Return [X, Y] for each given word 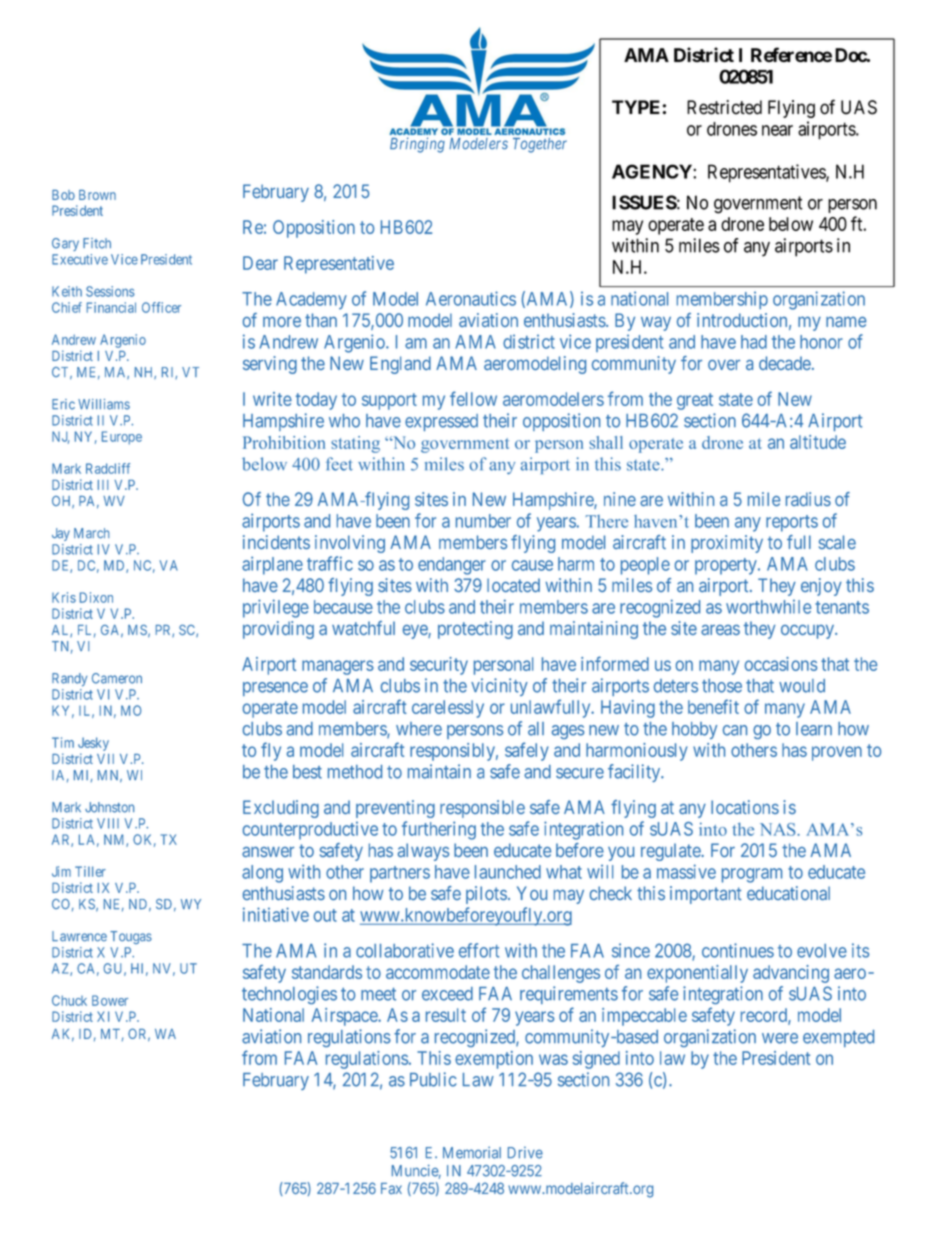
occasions [781, 664]
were [780, 1038]
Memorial [472, 1152]
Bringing [417, 145]
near [777, 130]
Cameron [117, 678]
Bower [110, 1000]
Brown [97, 195]
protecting [475, 630]
